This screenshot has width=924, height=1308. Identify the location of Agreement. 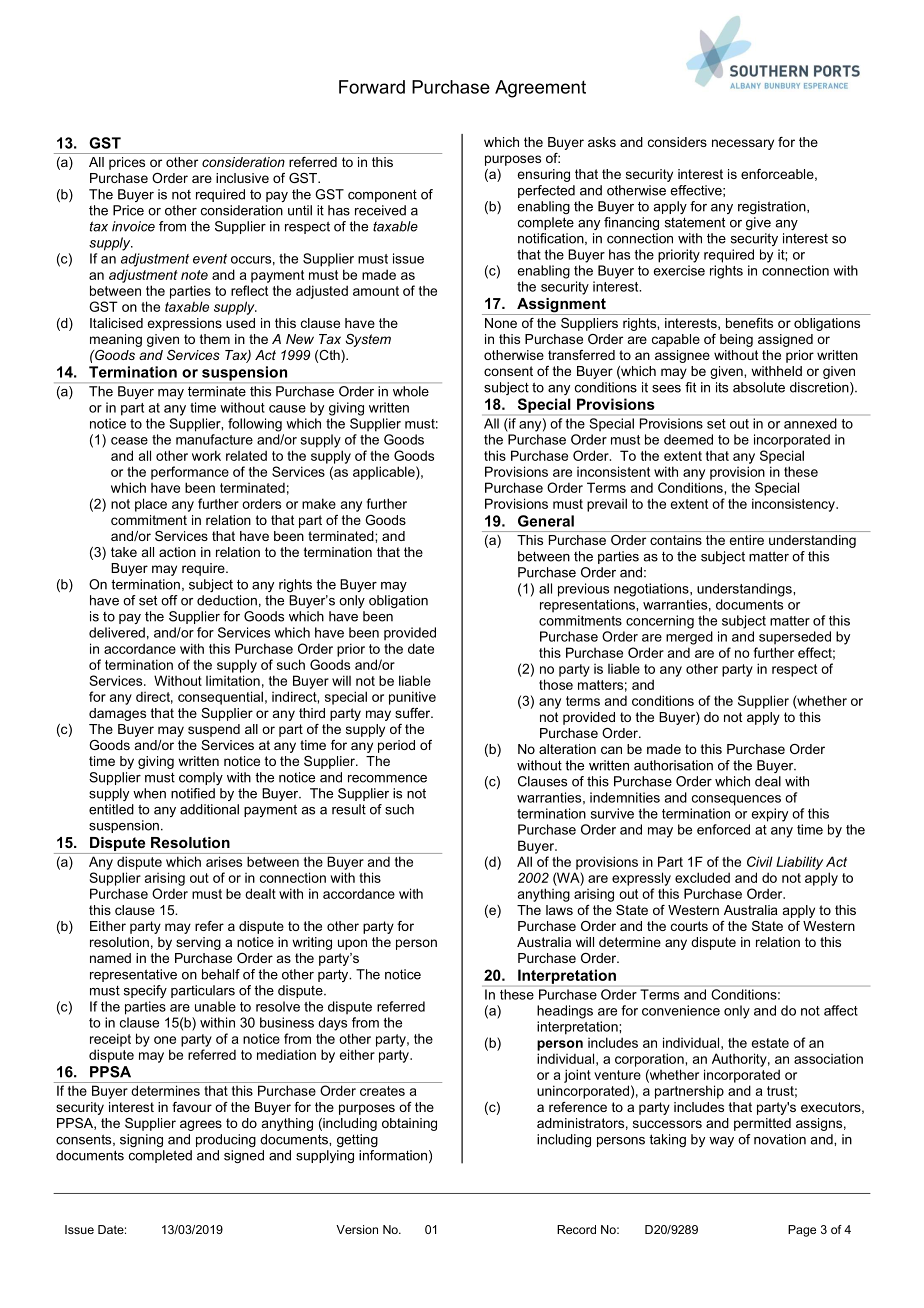
(540, 89).
